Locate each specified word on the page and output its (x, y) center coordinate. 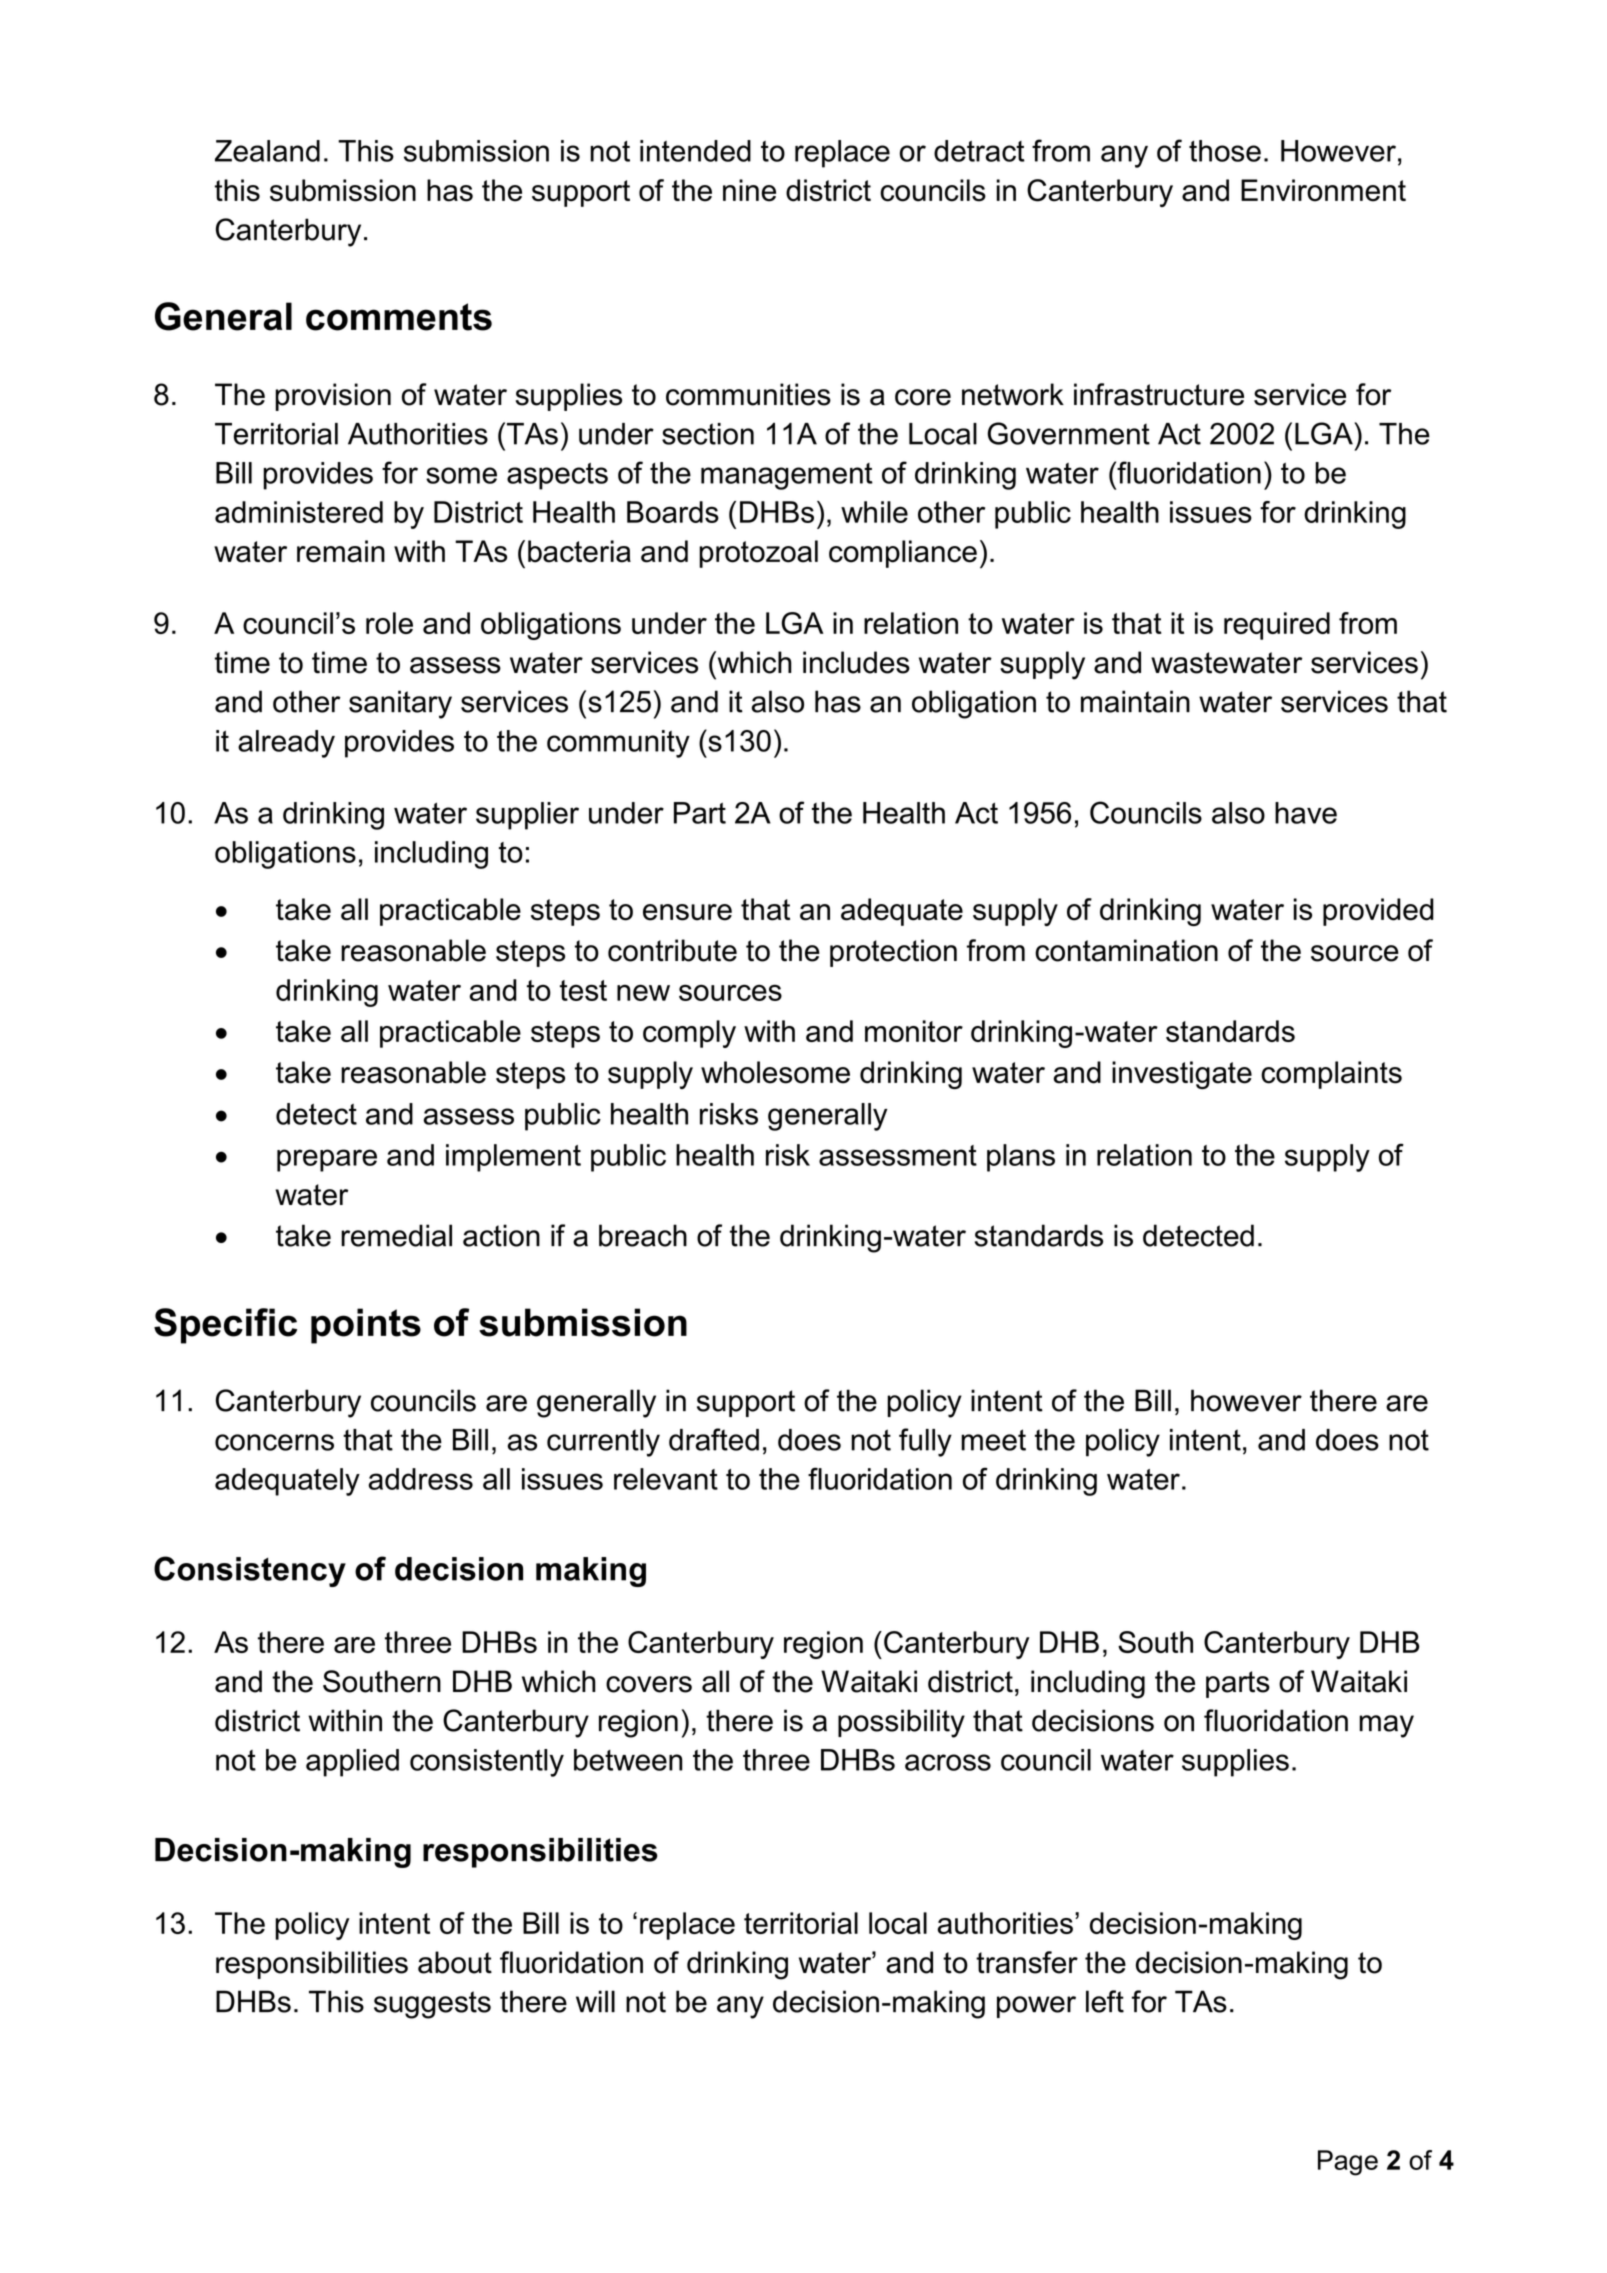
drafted (714, 1439)
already (286, 744)
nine (749, 190)
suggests (432, 2005)
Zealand (267, 151)
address (420, 1479)
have (1306, 813)
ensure (687, 912)
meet (993, 1440)
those (1225, 151)
